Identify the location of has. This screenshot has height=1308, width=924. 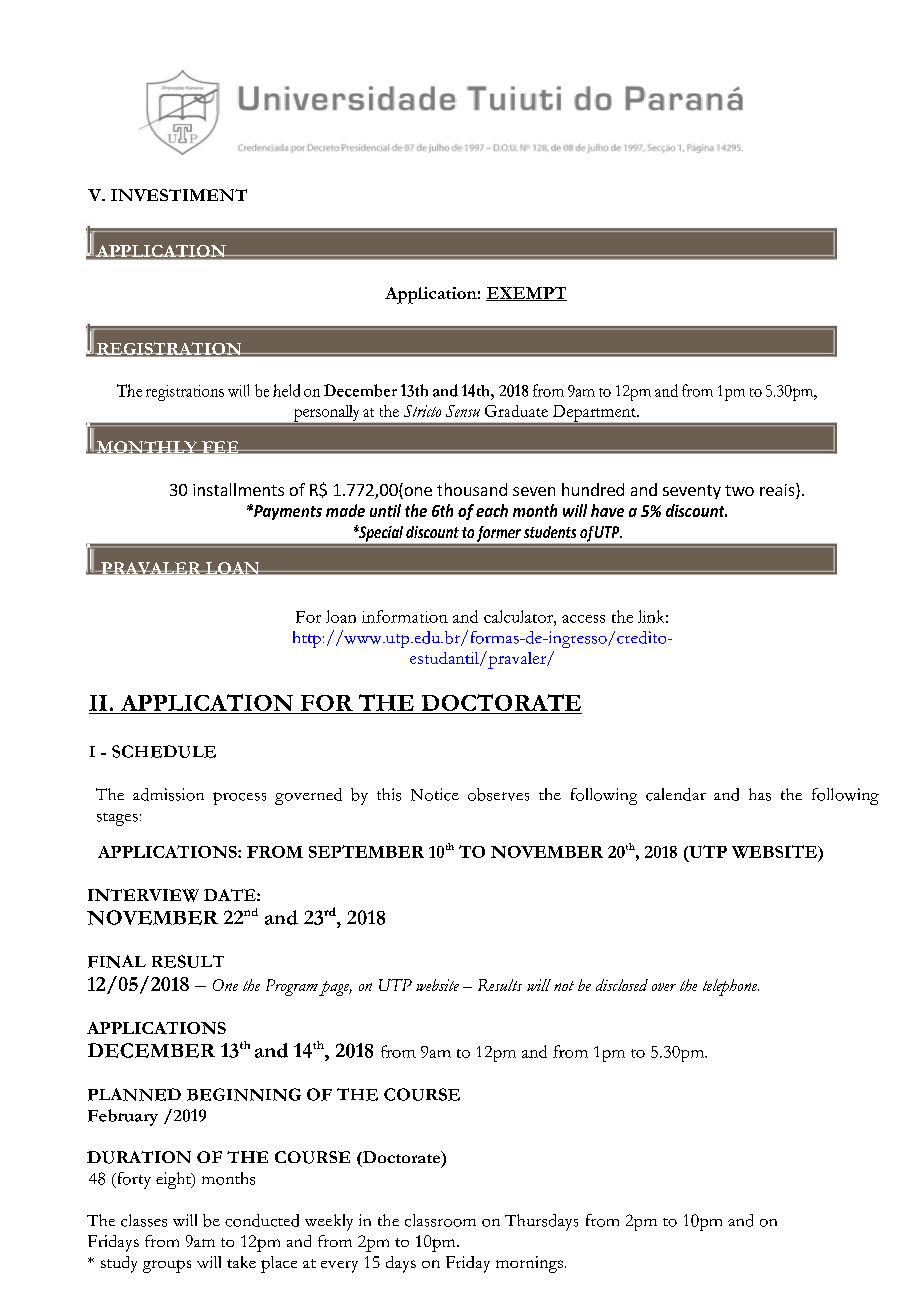
(760, 794).
